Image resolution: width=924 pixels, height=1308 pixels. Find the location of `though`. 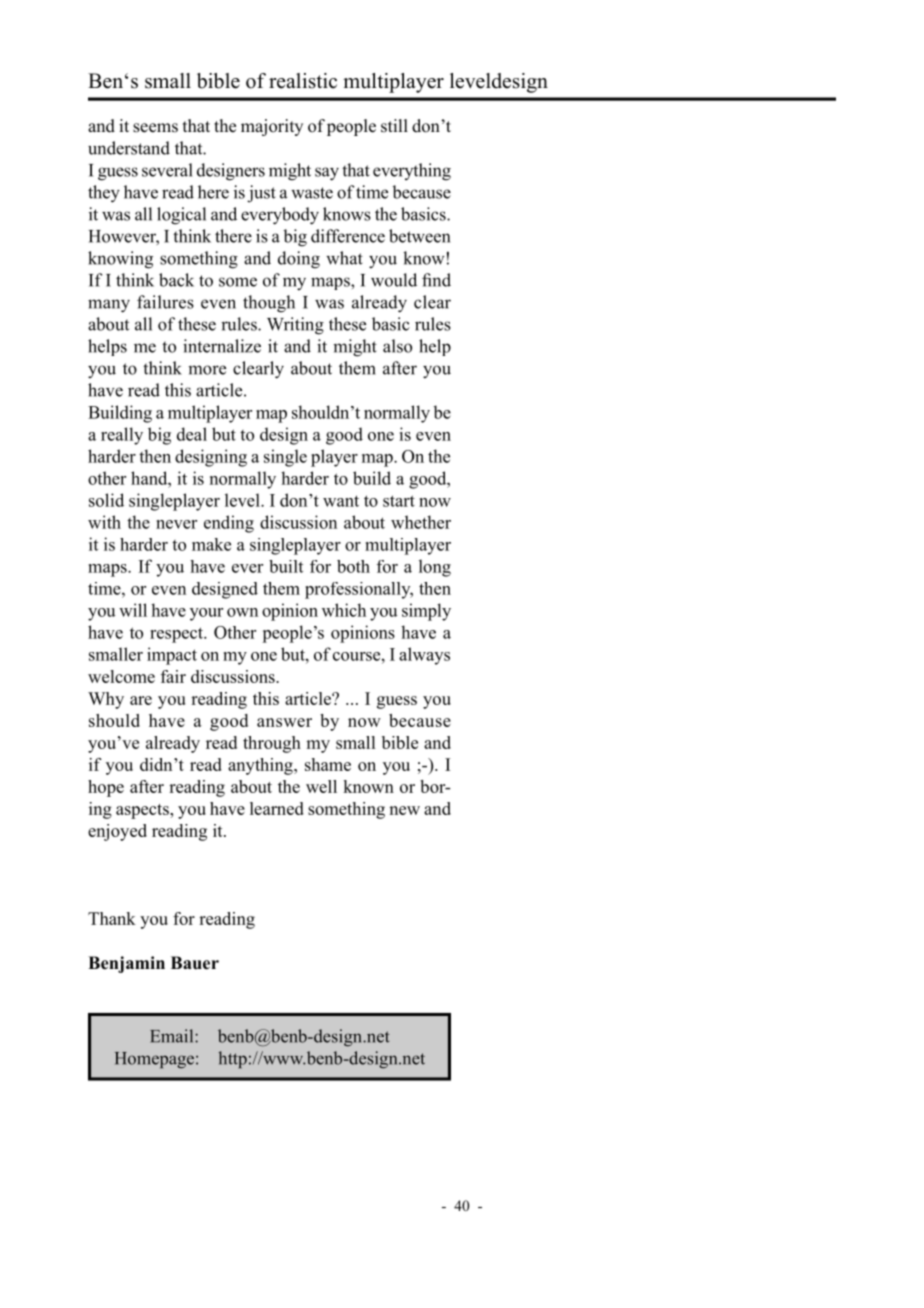

though is located at coordinates (269, 304).
